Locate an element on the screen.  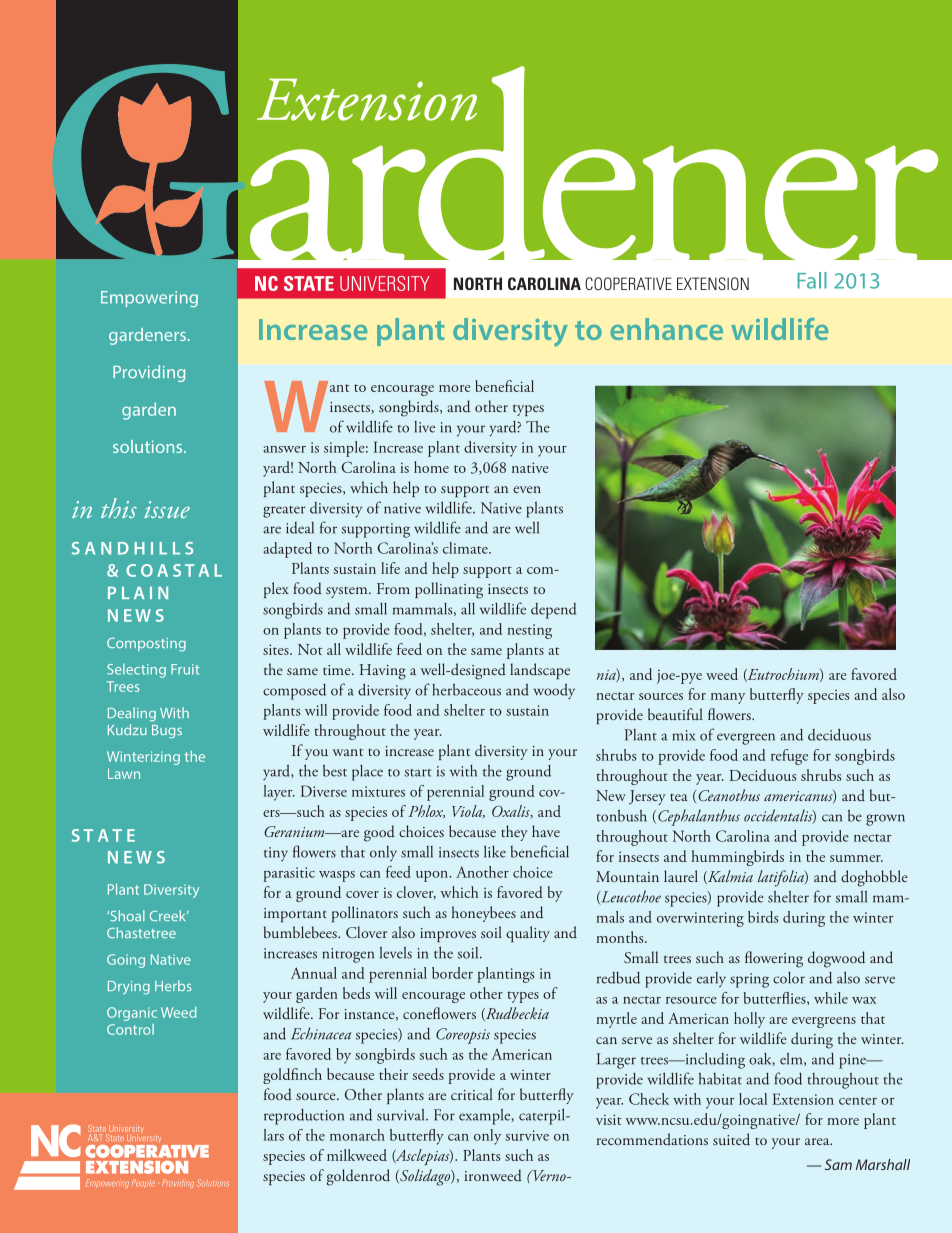
herbaceous is located at coordinates (466, 689).
